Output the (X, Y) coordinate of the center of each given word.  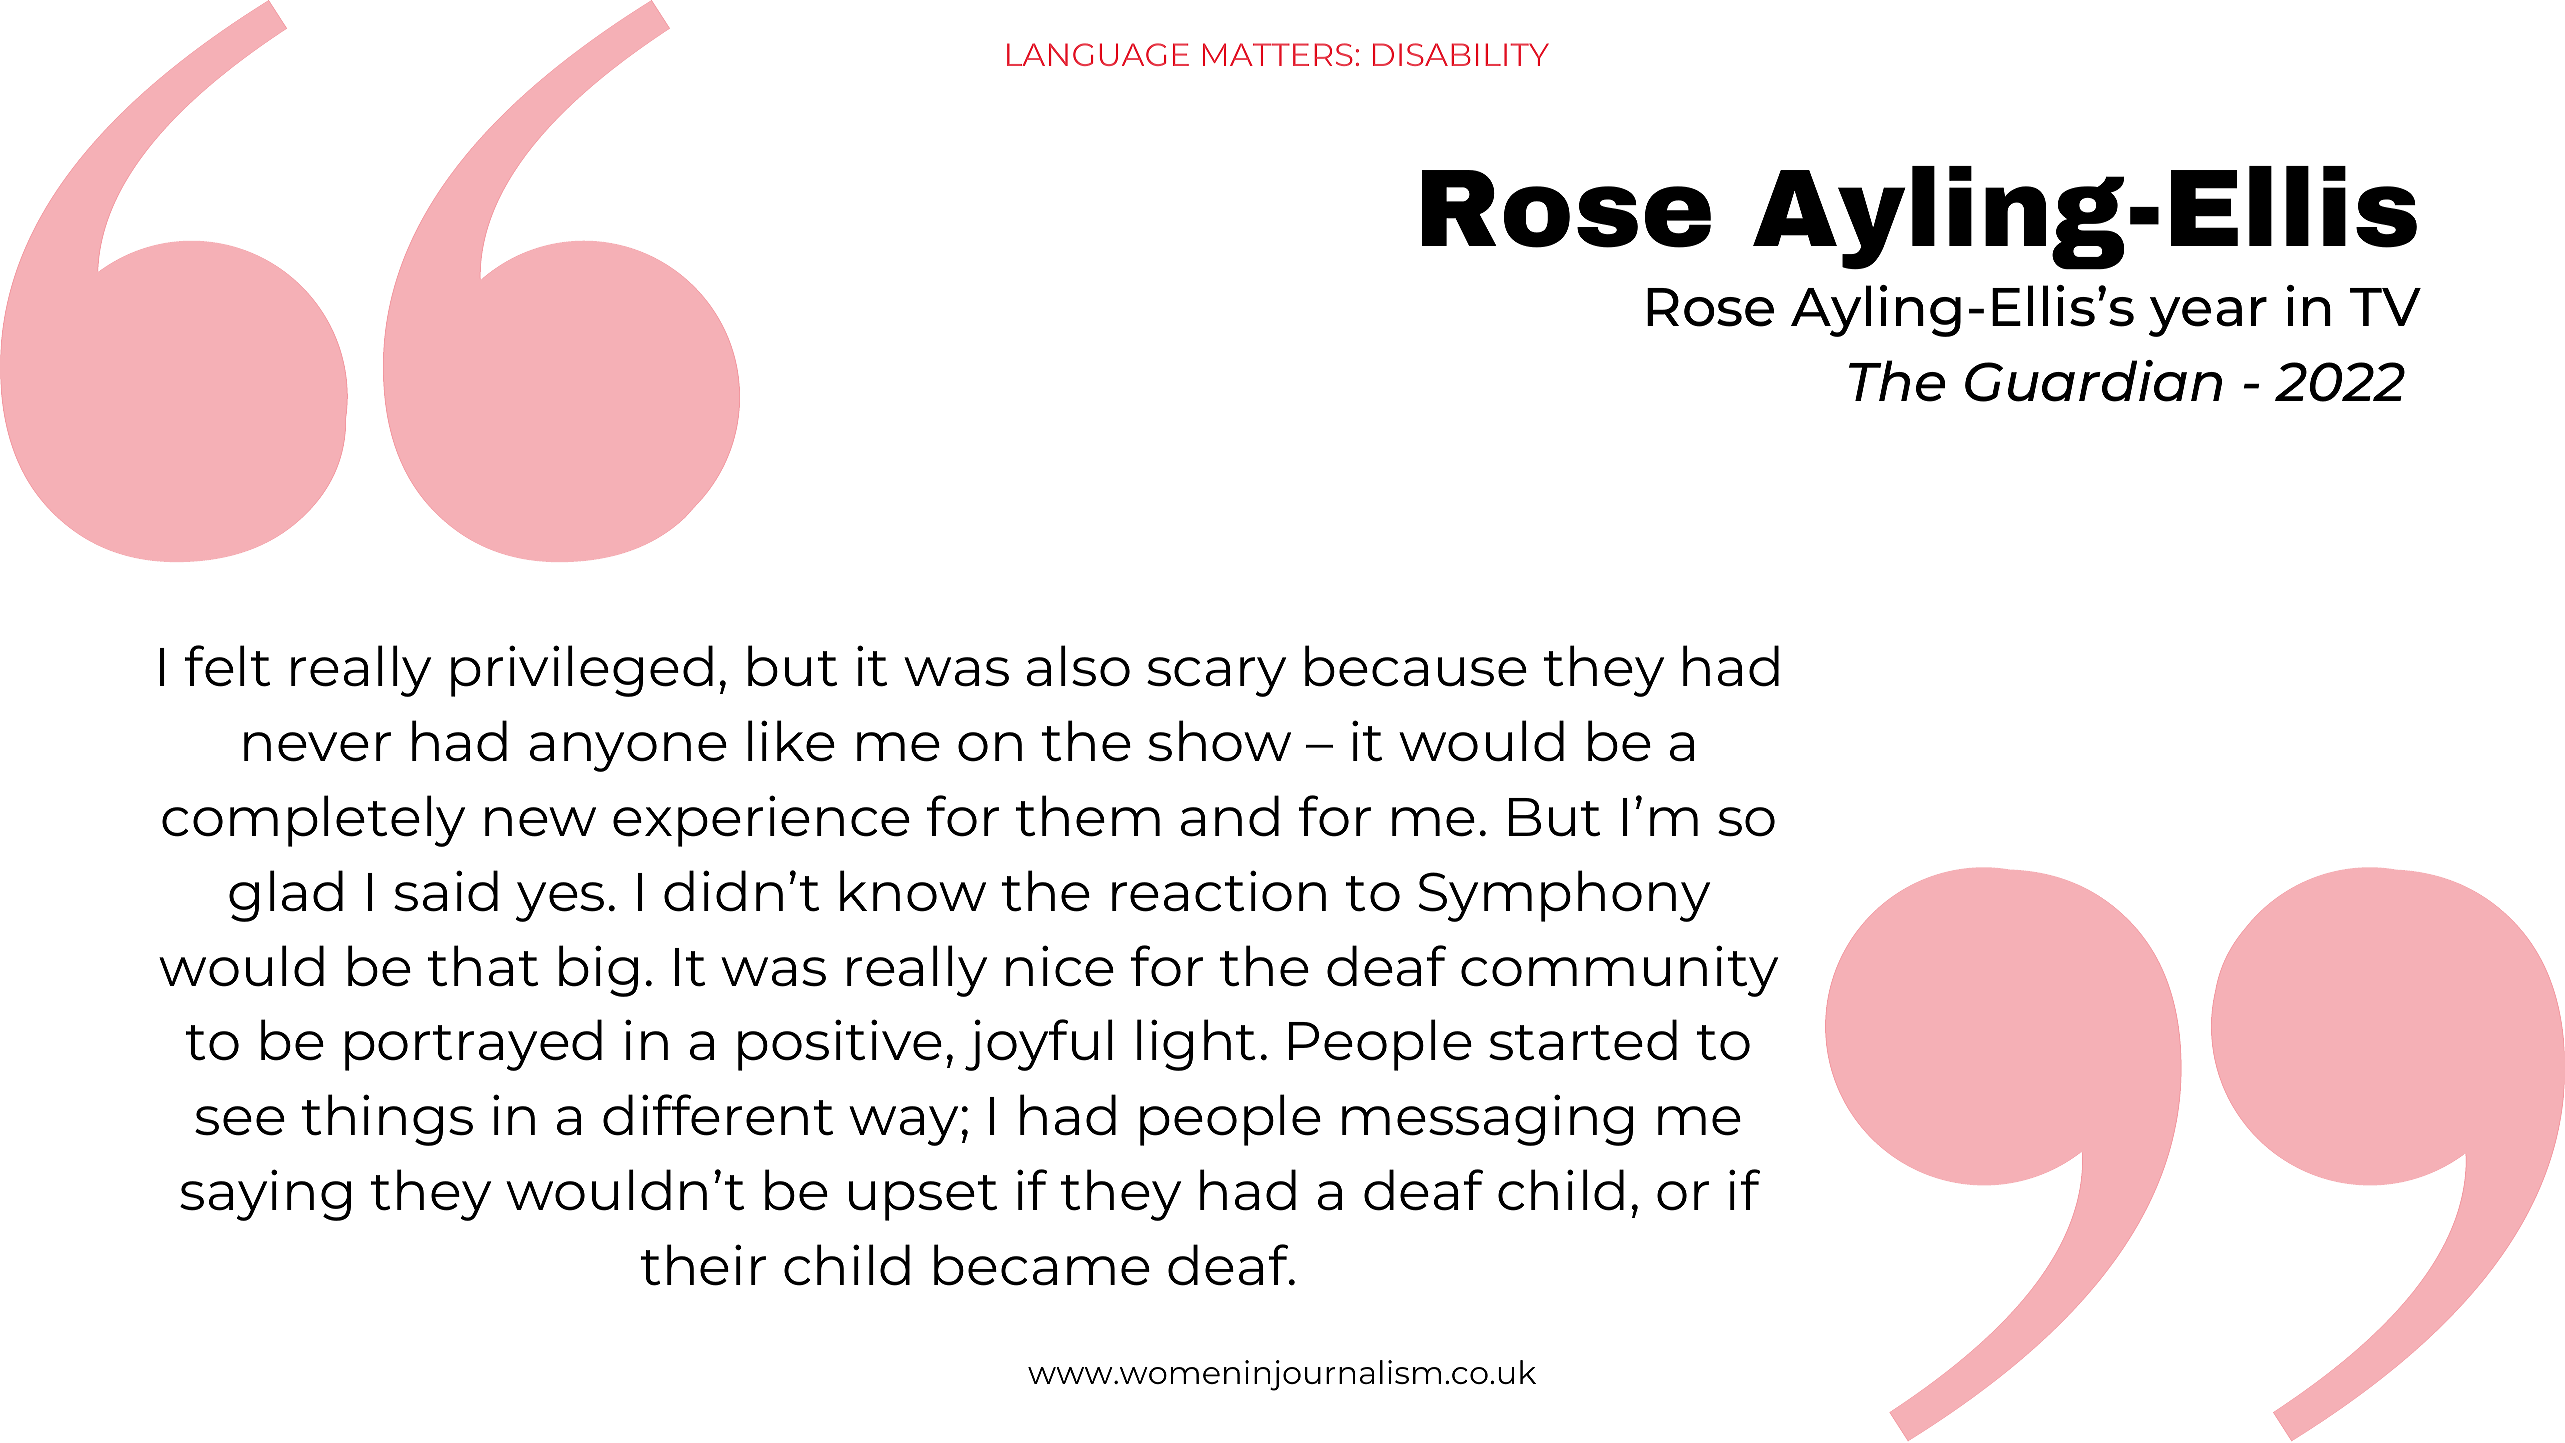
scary (1216, 677)
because (1416, 666)
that (483, 966)
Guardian (2093, 381)
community (1619, 971)
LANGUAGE (1098, 54)
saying (265, 1195)
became (1042, 1265)
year (2208, 317)
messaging (1487, 1120)
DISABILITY (1461, 54)
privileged (582, 671)
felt (227, 666)
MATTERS (1278, 54)
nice (1060, 966)
